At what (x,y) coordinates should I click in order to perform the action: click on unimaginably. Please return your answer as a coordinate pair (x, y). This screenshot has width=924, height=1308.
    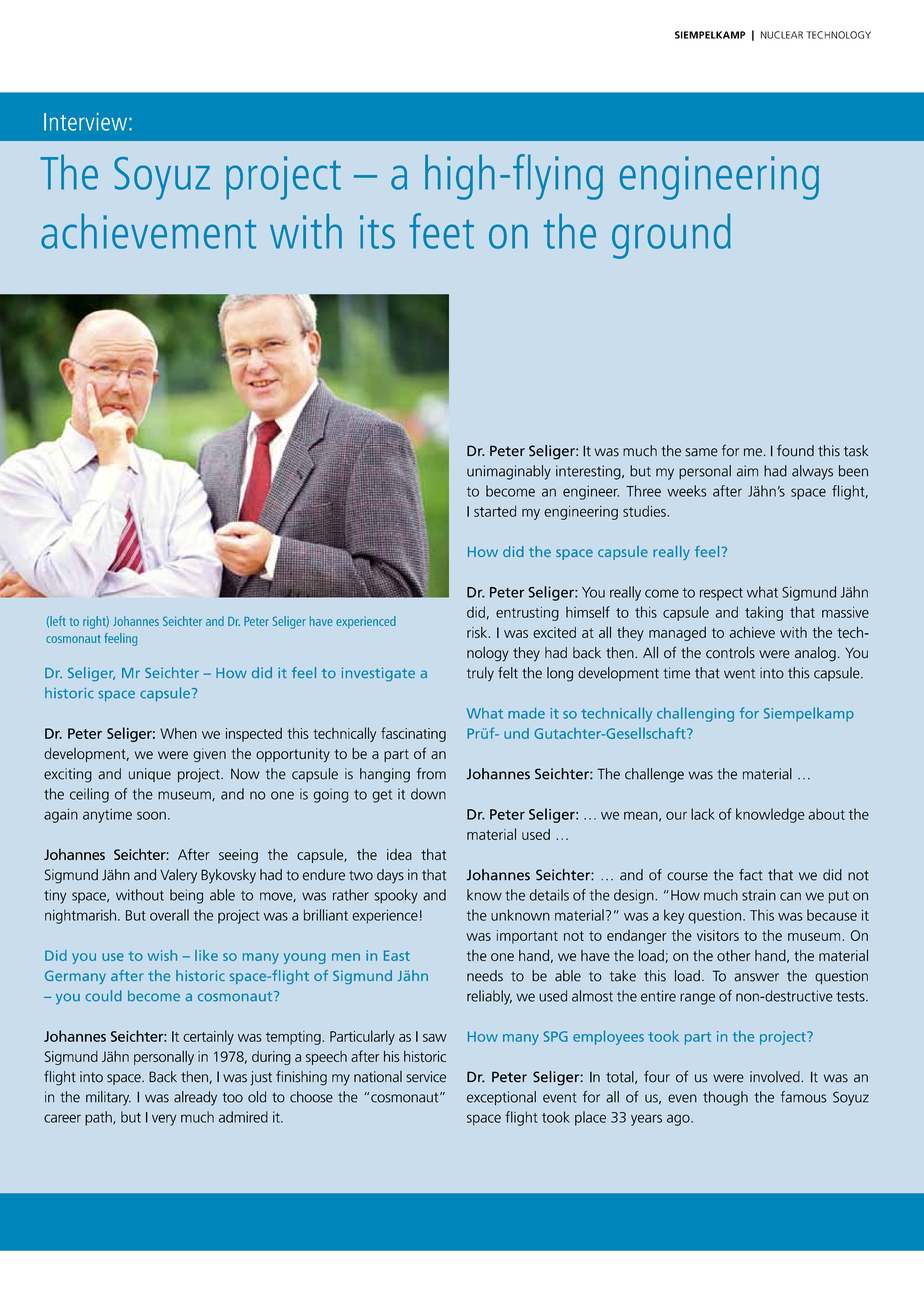
    Looking at the image, I should click on (509, 472).
